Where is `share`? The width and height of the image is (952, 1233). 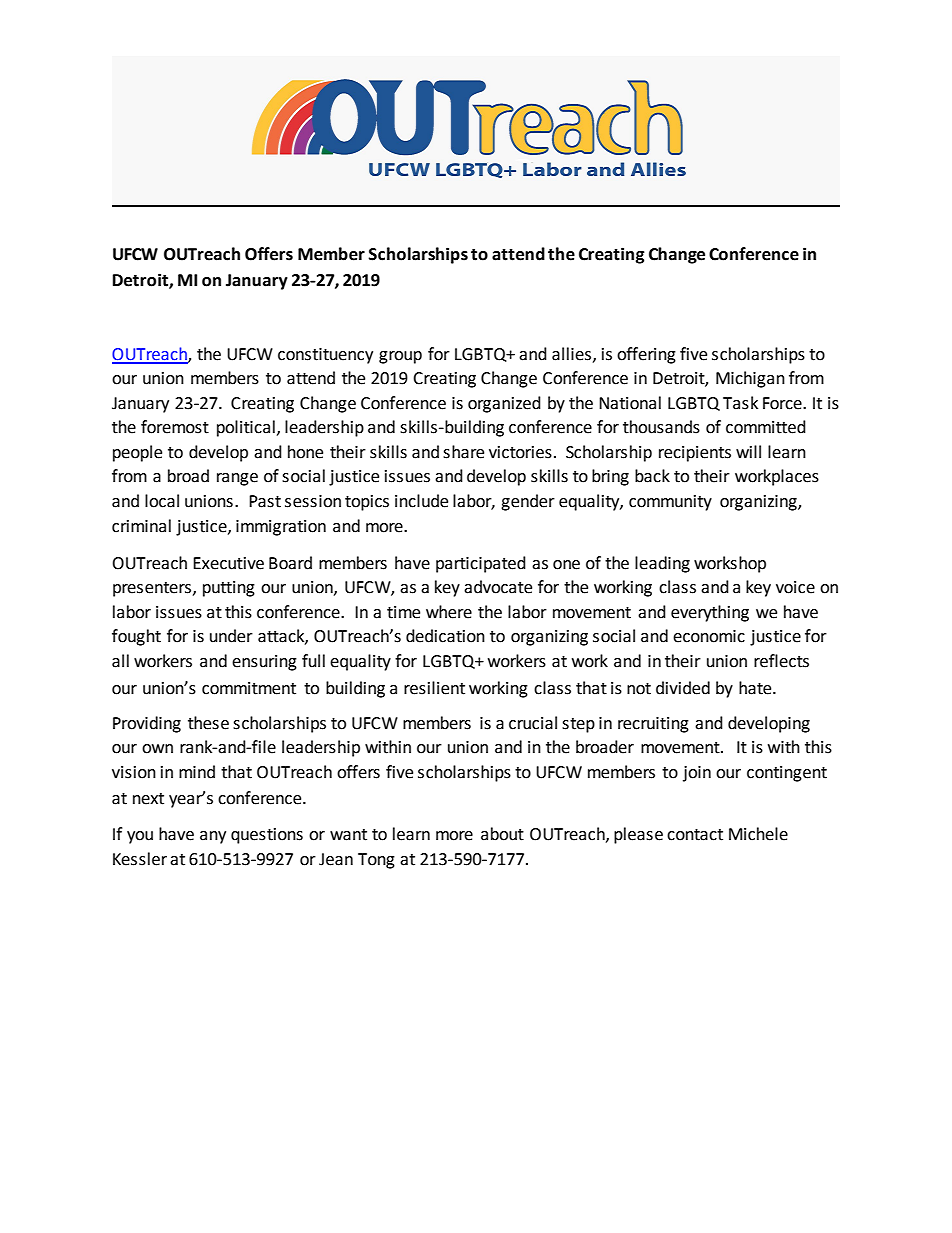 share is located at coordinates (463, 452).
